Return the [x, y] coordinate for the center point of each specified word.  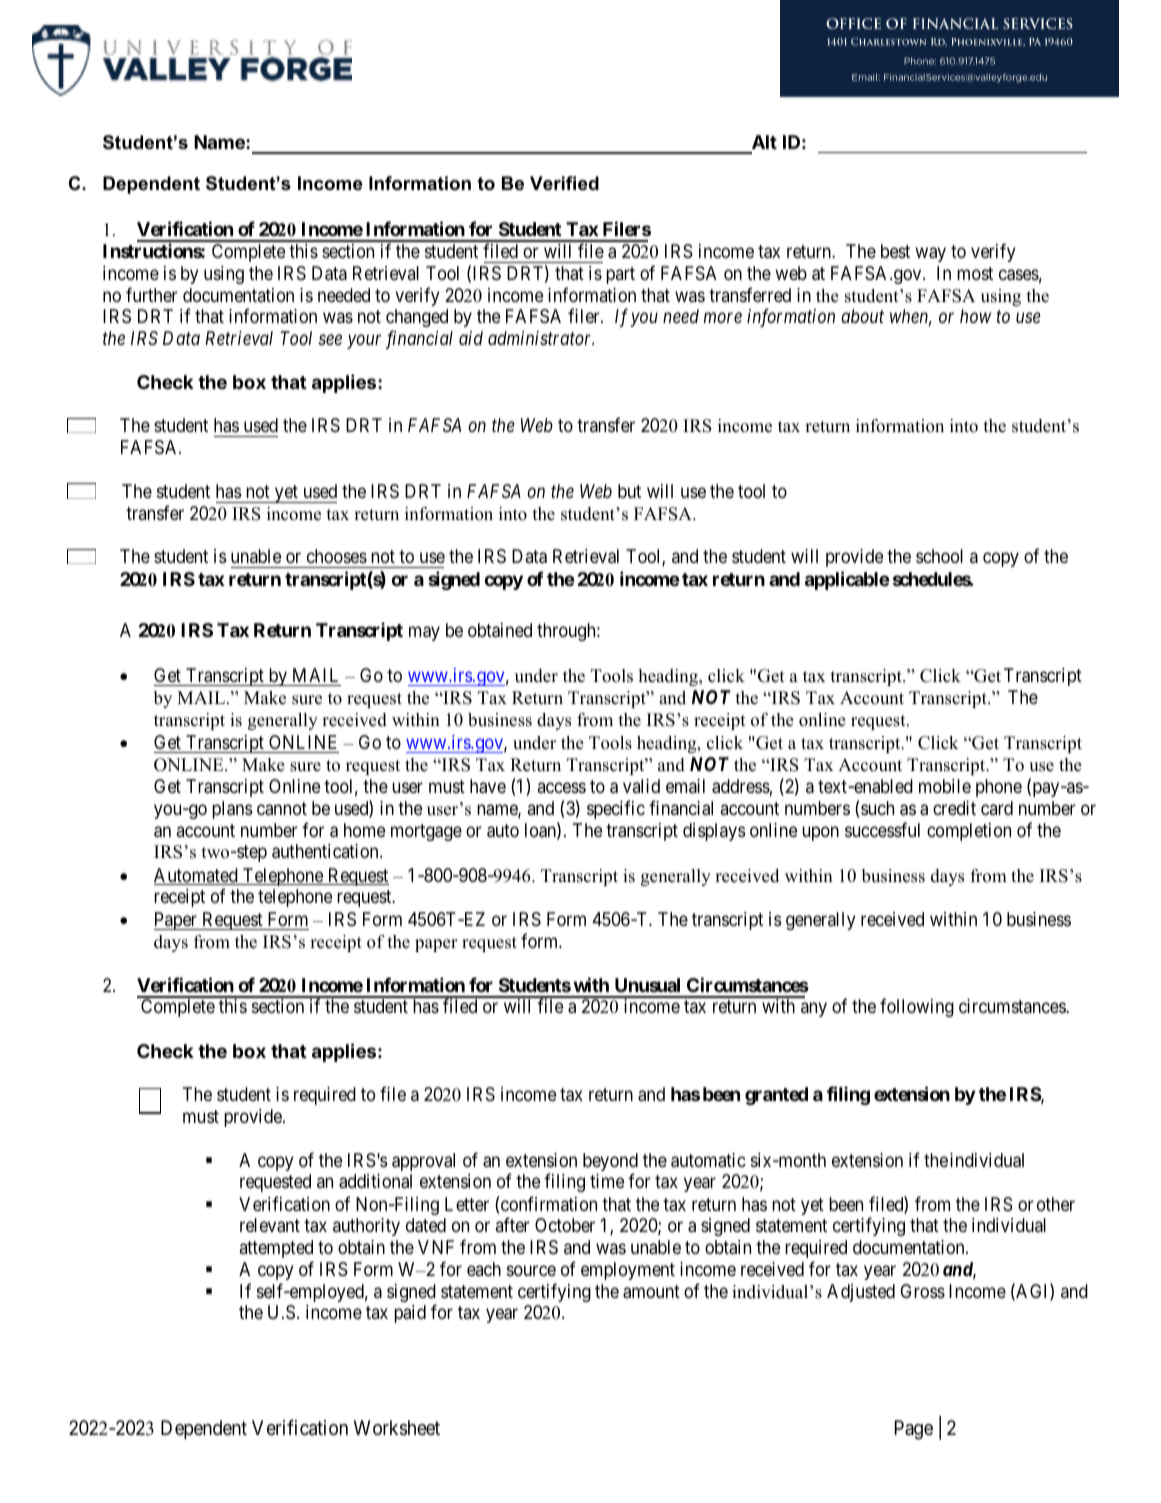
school [939, 556]
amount [651, 1292]
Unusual [647, 985]
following [917, 1008]
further [151, 294]
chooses [337, 556]
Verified [564, 183]
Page [914, 1430]
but [629, 491]
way [930, 254]
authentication [326, 851]
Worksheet [397, 1428]
